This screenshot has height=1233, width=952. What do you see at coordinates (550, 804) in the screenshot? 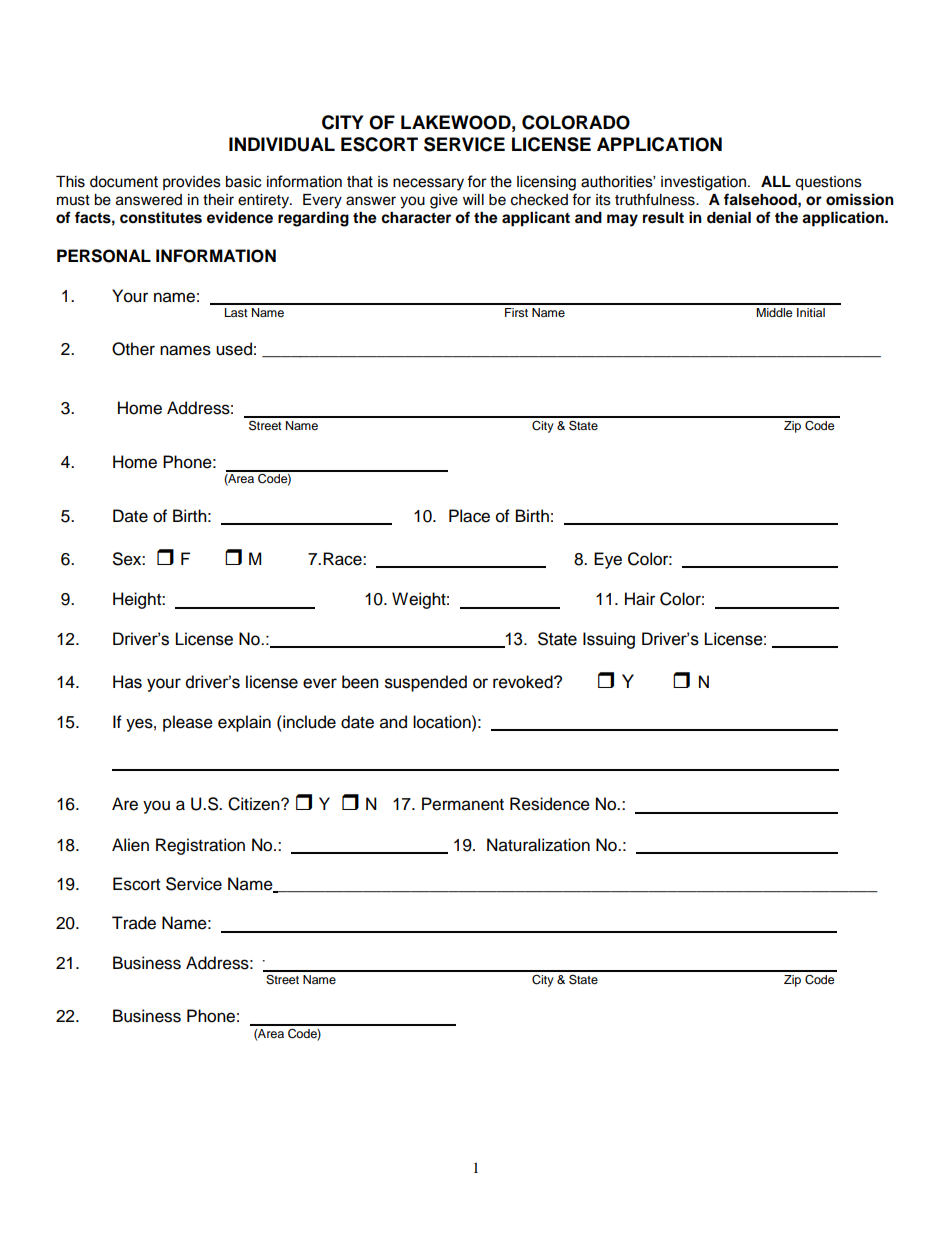
I see `Residence` at bounding box center [550, 804].
